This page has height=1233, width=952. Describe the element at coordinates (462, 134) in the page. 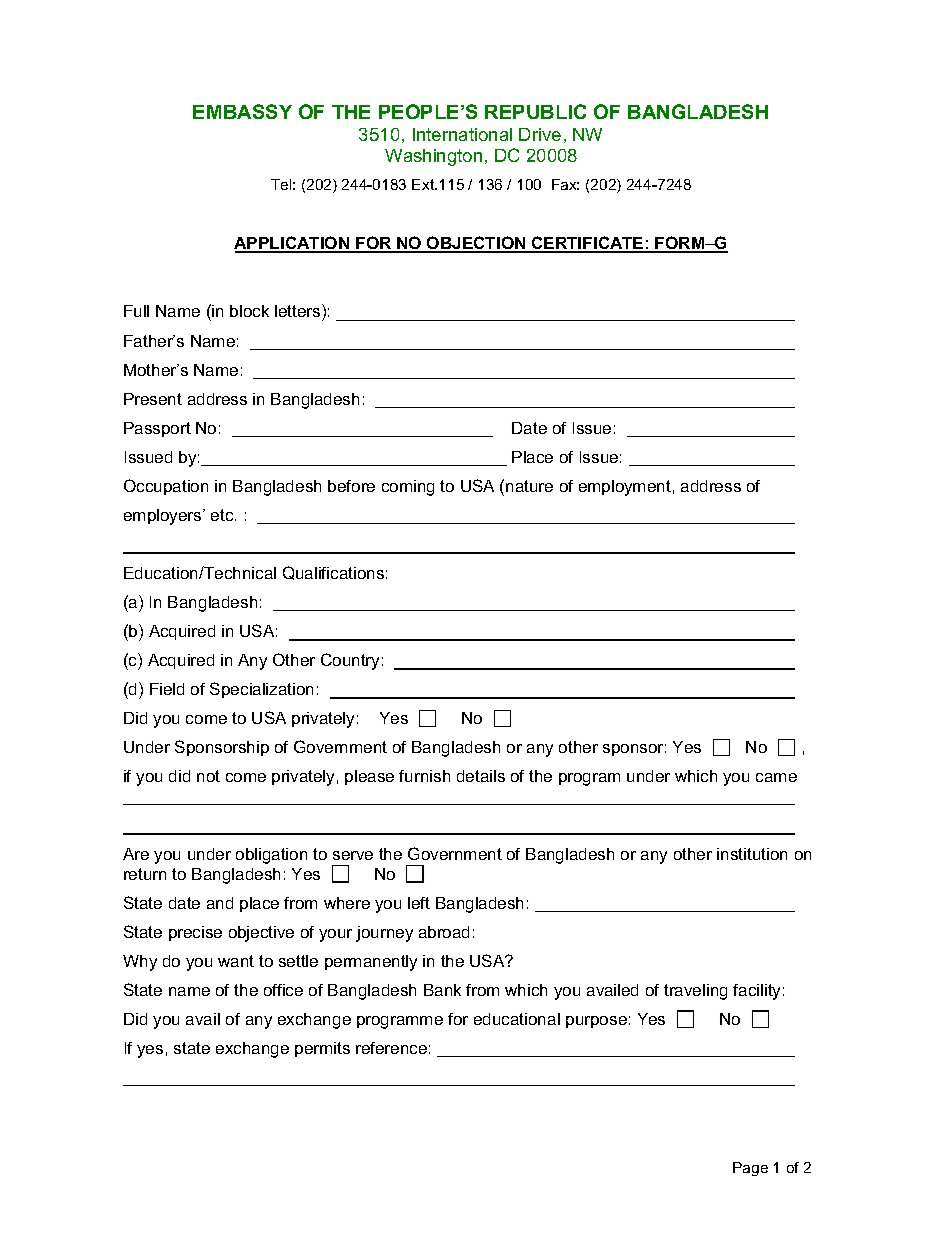

I see `International` at that location.
